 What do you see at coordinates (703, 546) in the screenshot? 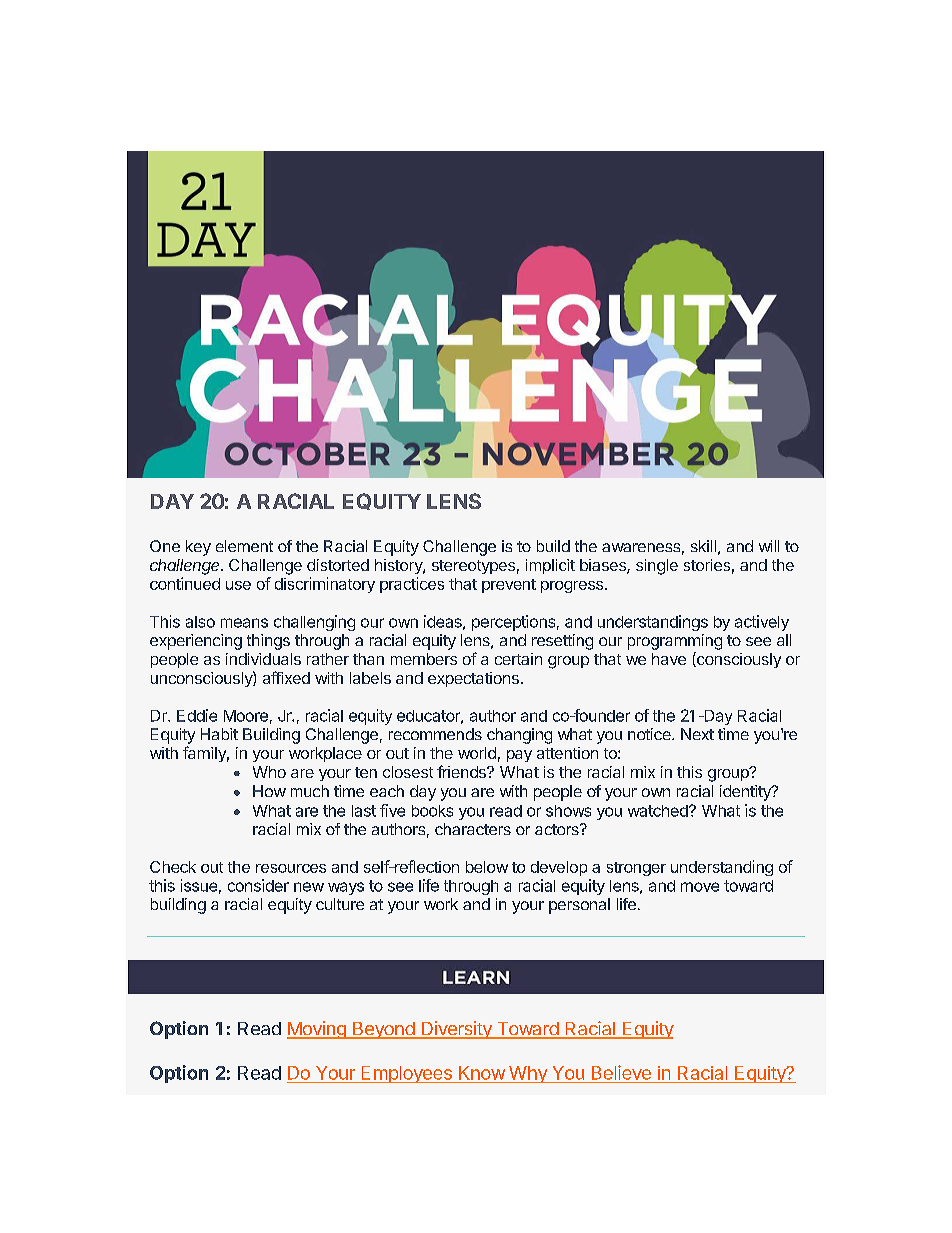
I see `skill` at bounding box center [703, 546].
